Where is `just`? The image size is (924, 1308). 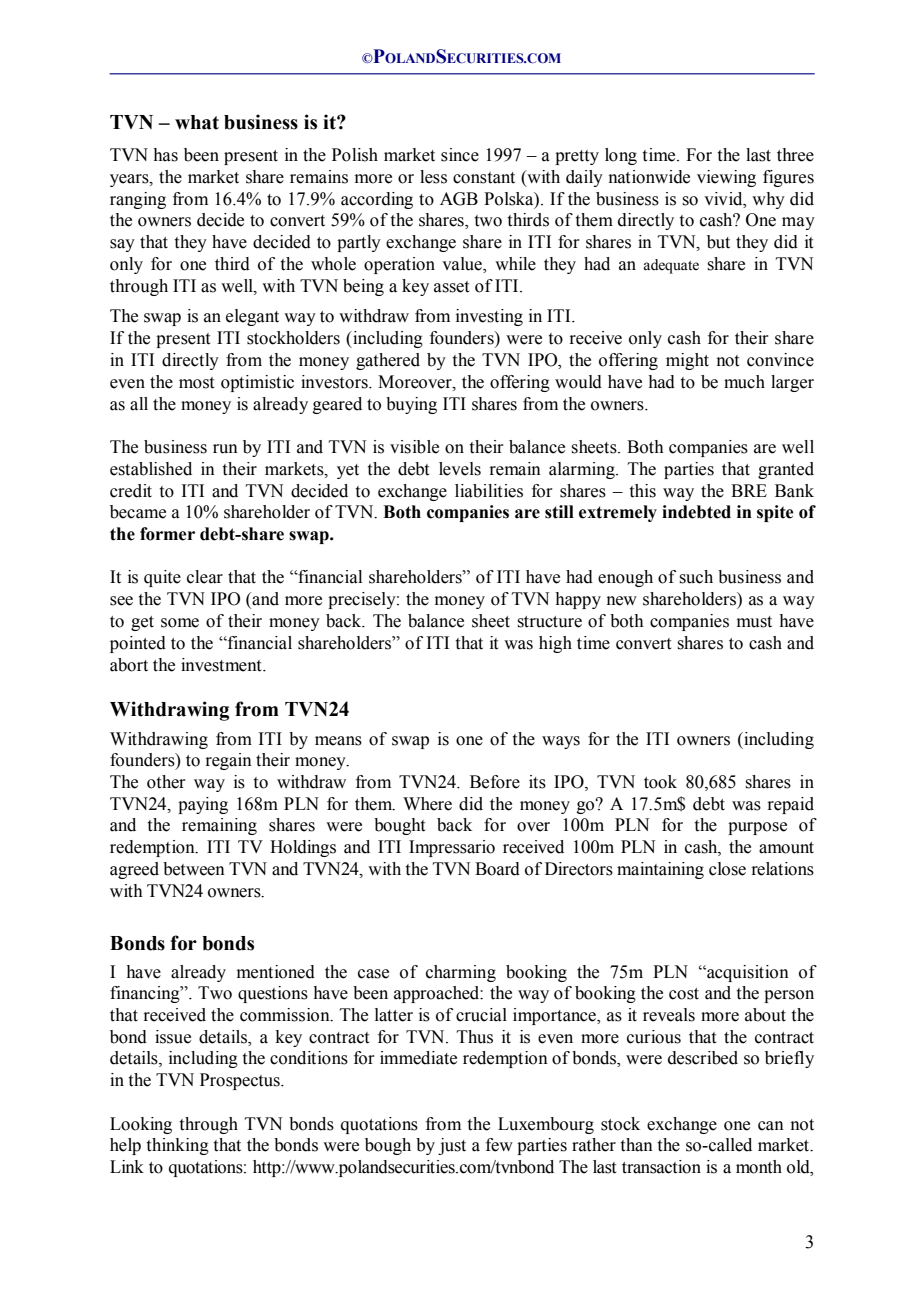 just is located at coordinates (452, 1146).
